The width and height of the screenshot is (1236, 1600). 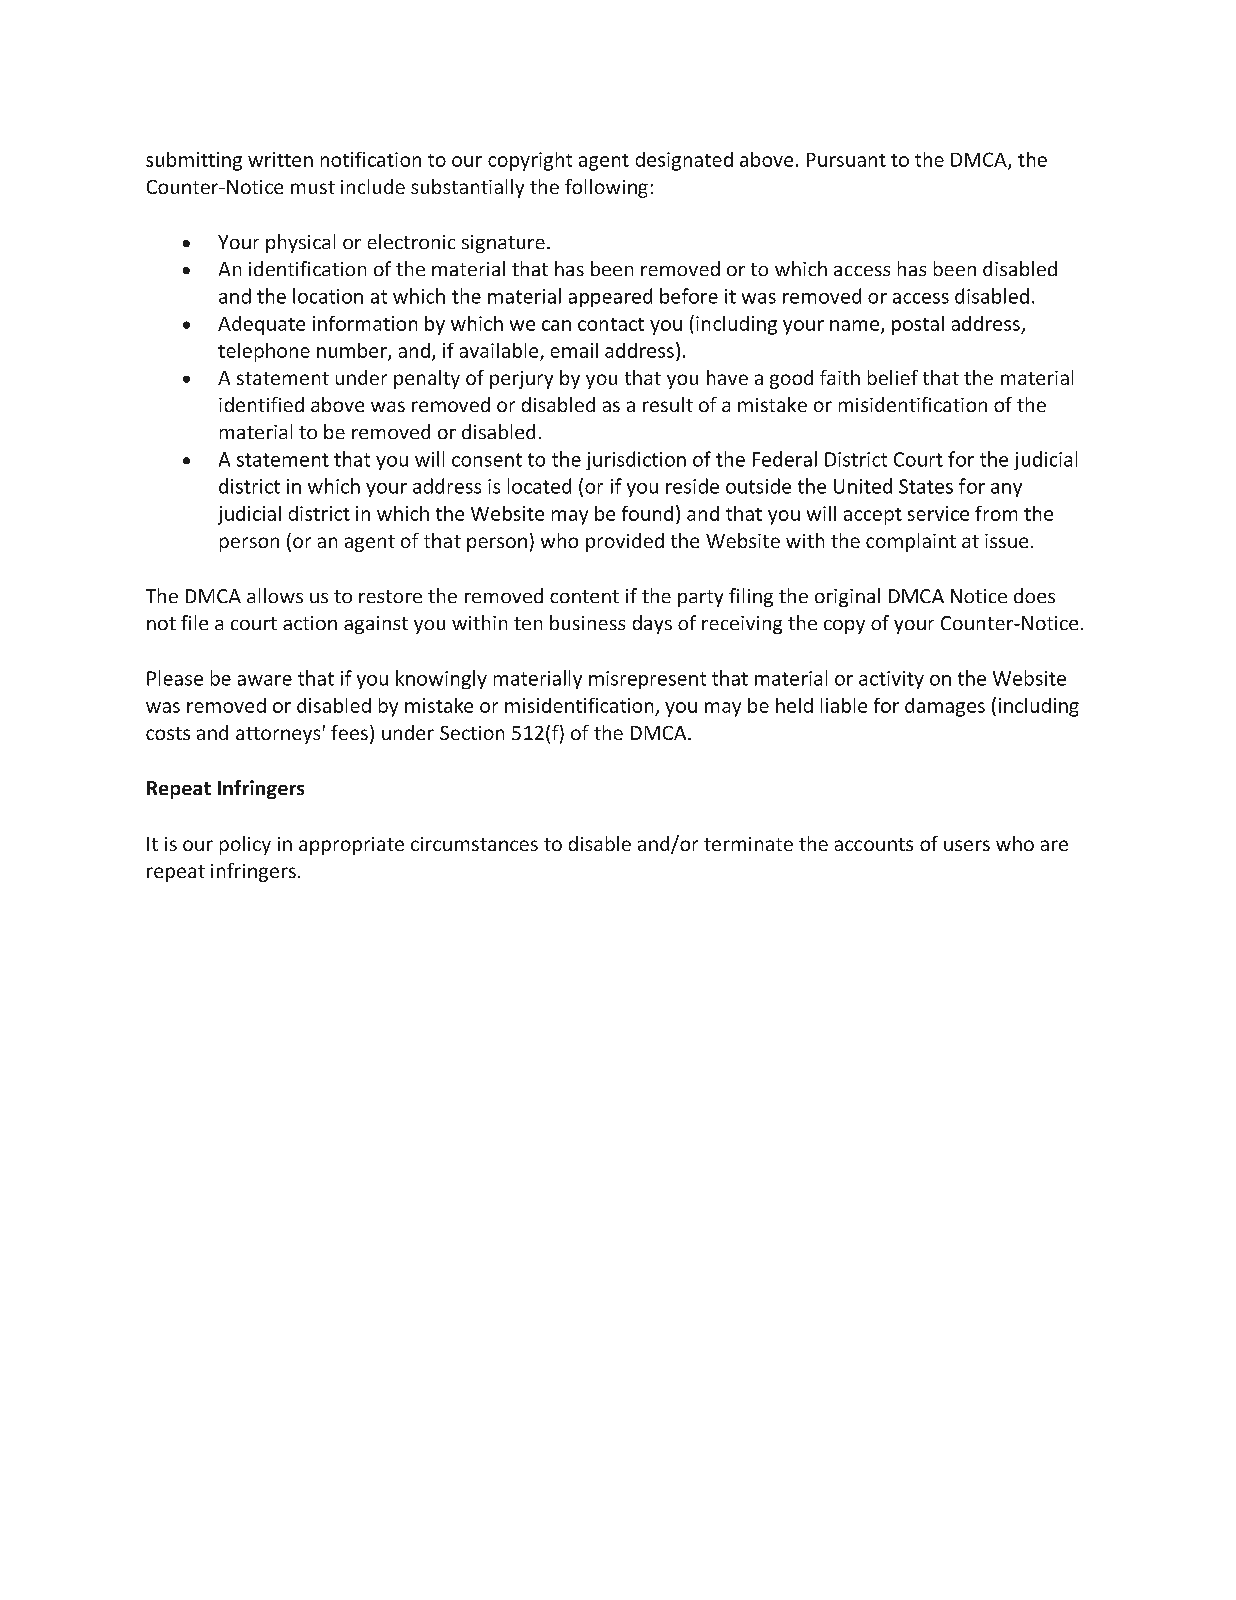 I want to click on Pursuant, so click(x=846, y=160).
